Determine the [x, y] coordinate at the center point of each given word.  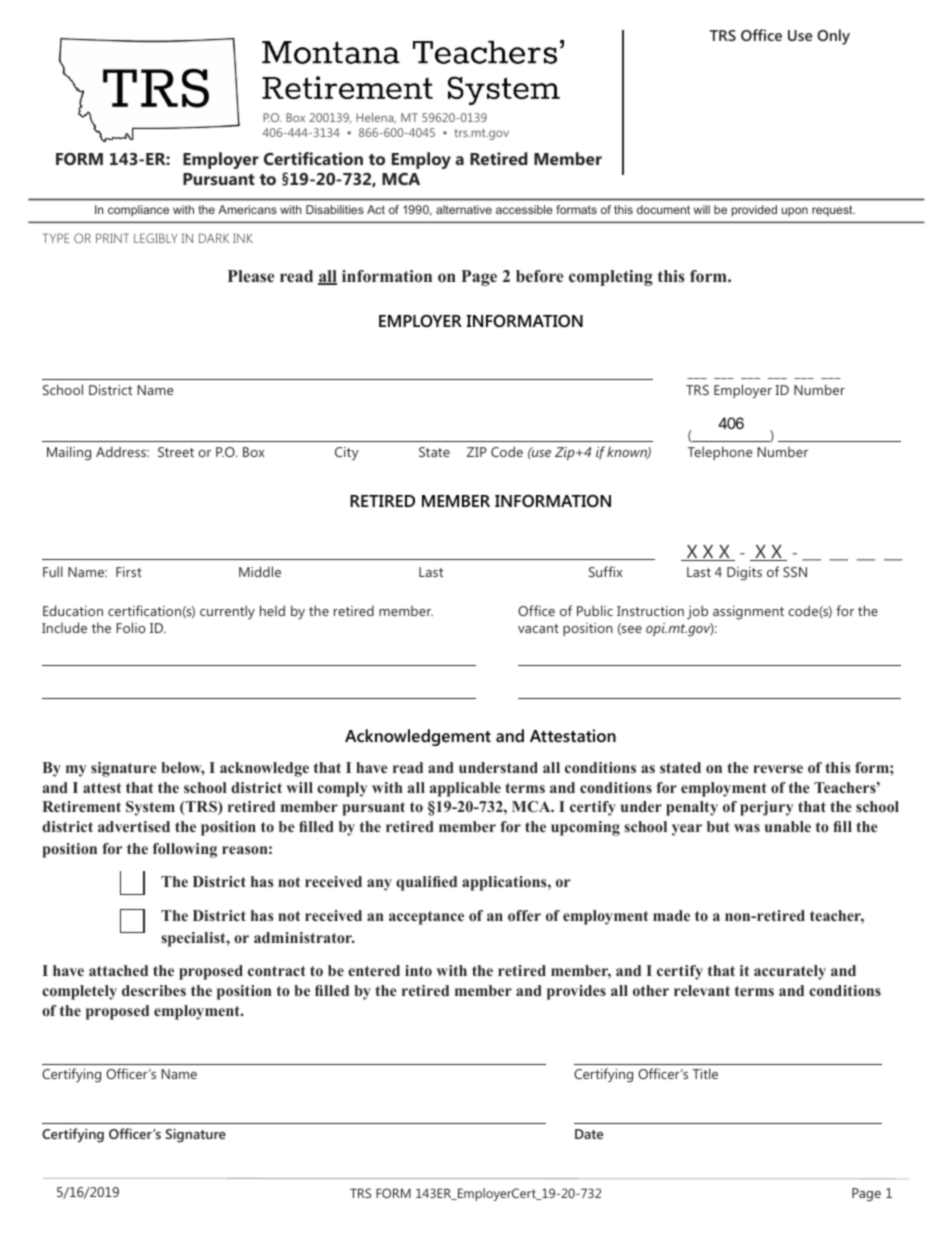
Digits [744, 574]
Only [833, 37]
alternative [464, 209]
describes [154, 990]
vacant [538, 628]
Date [589, 1134]
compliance [138, 211]
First [129, 572]
